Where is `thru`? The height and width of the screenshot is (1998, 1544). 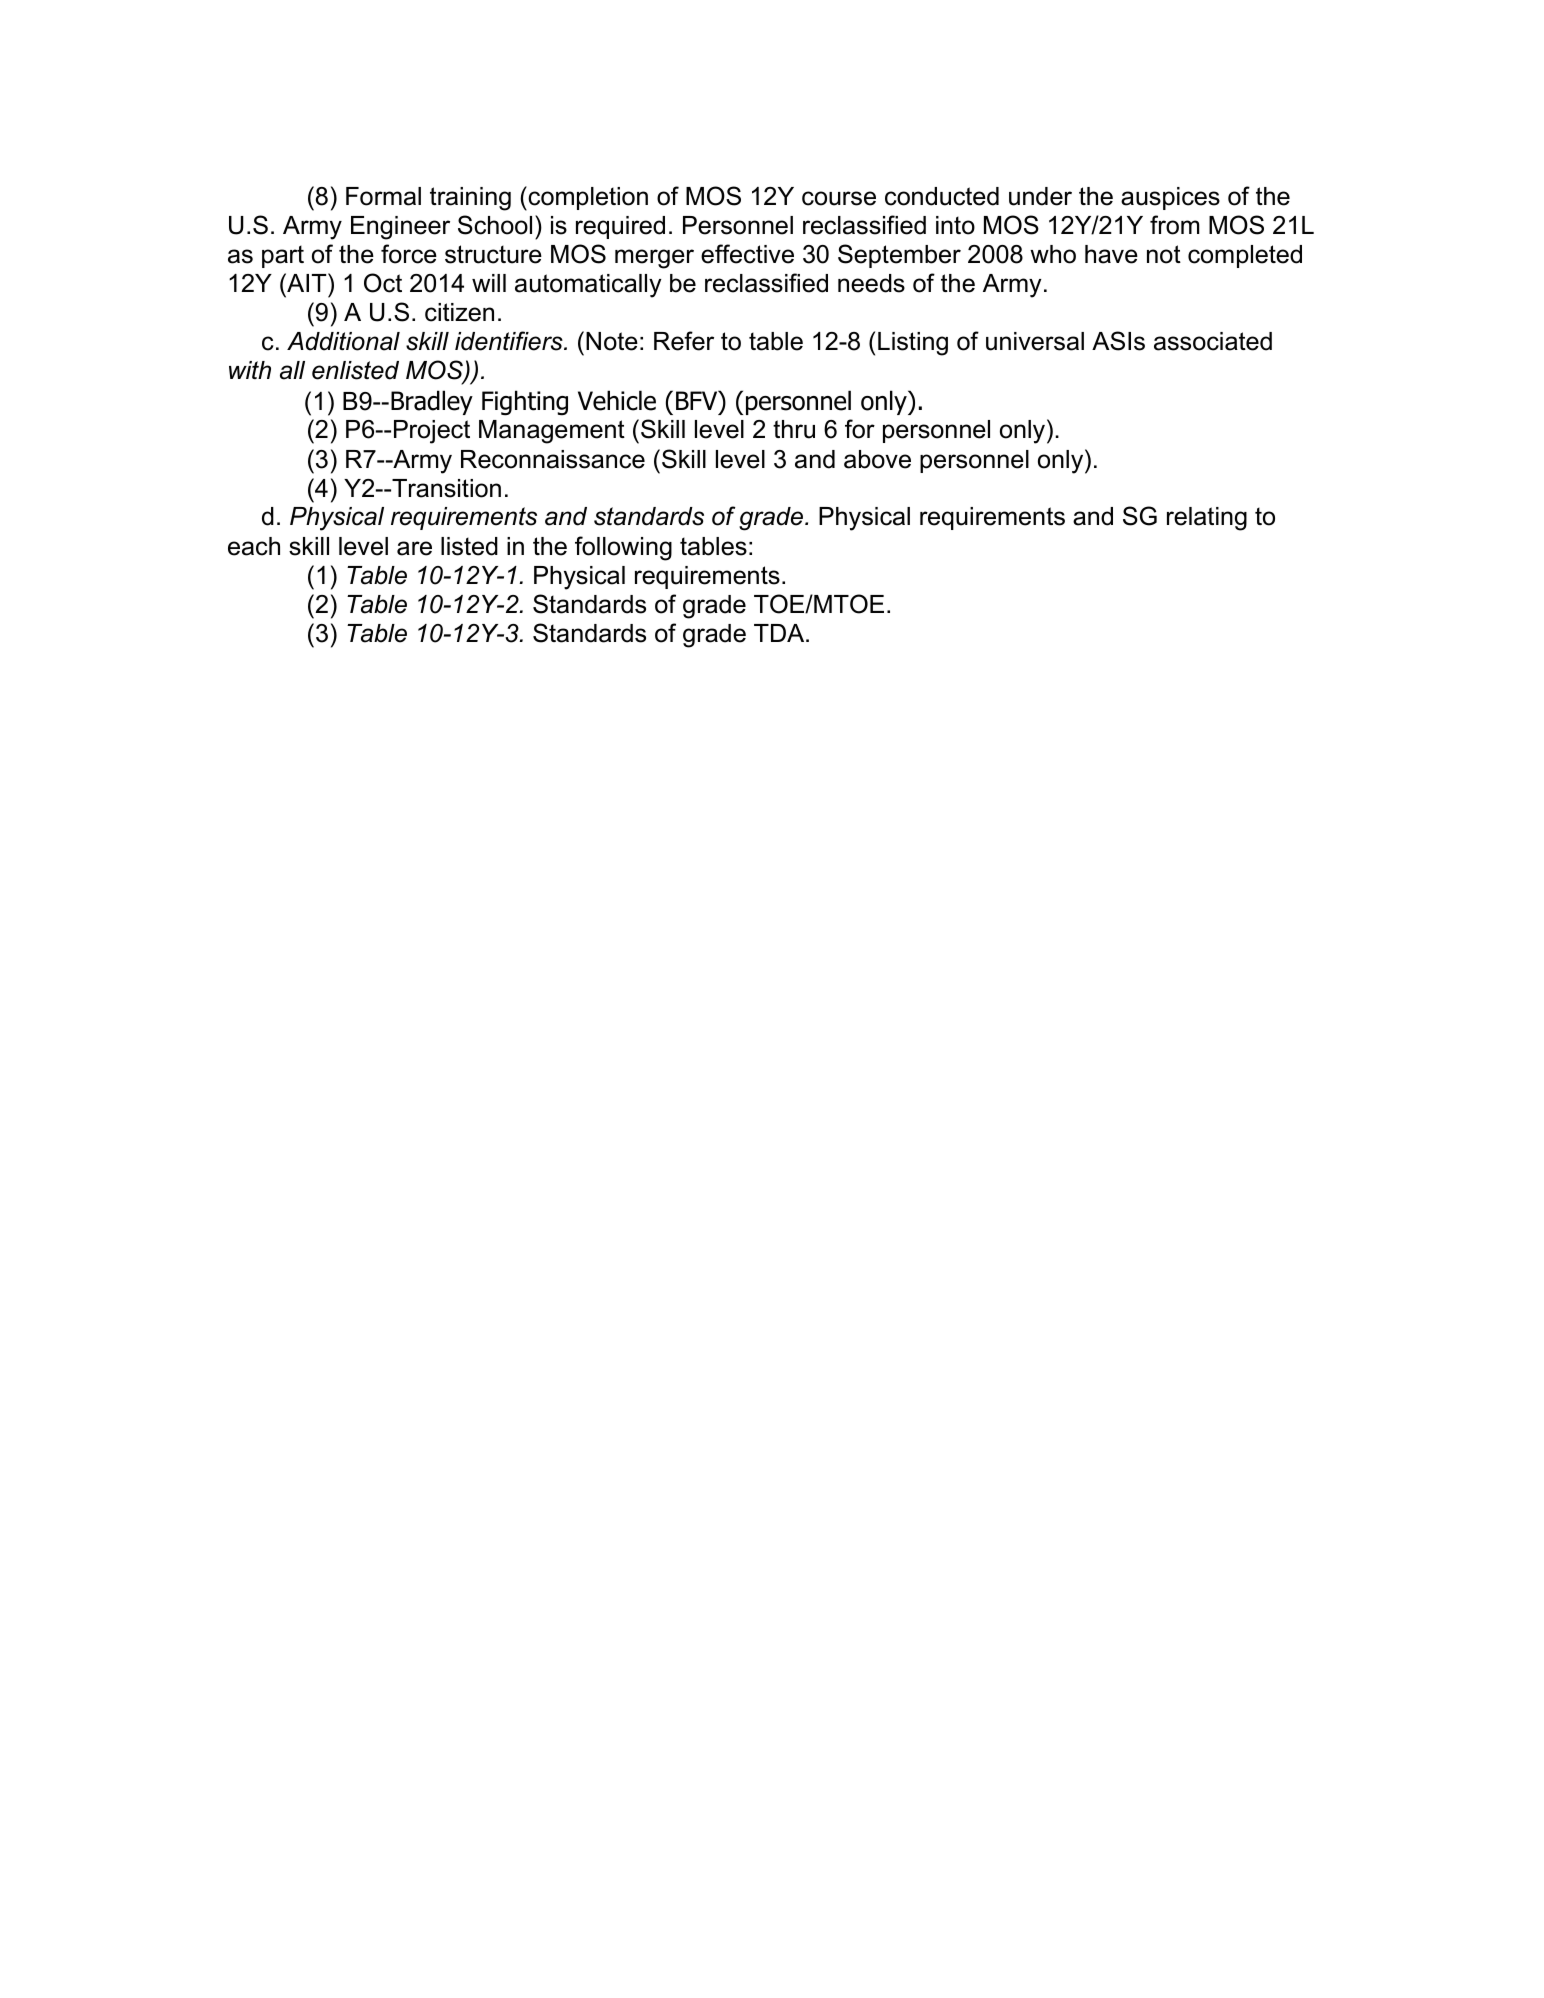
thru is located at coordinates (794, 429).
